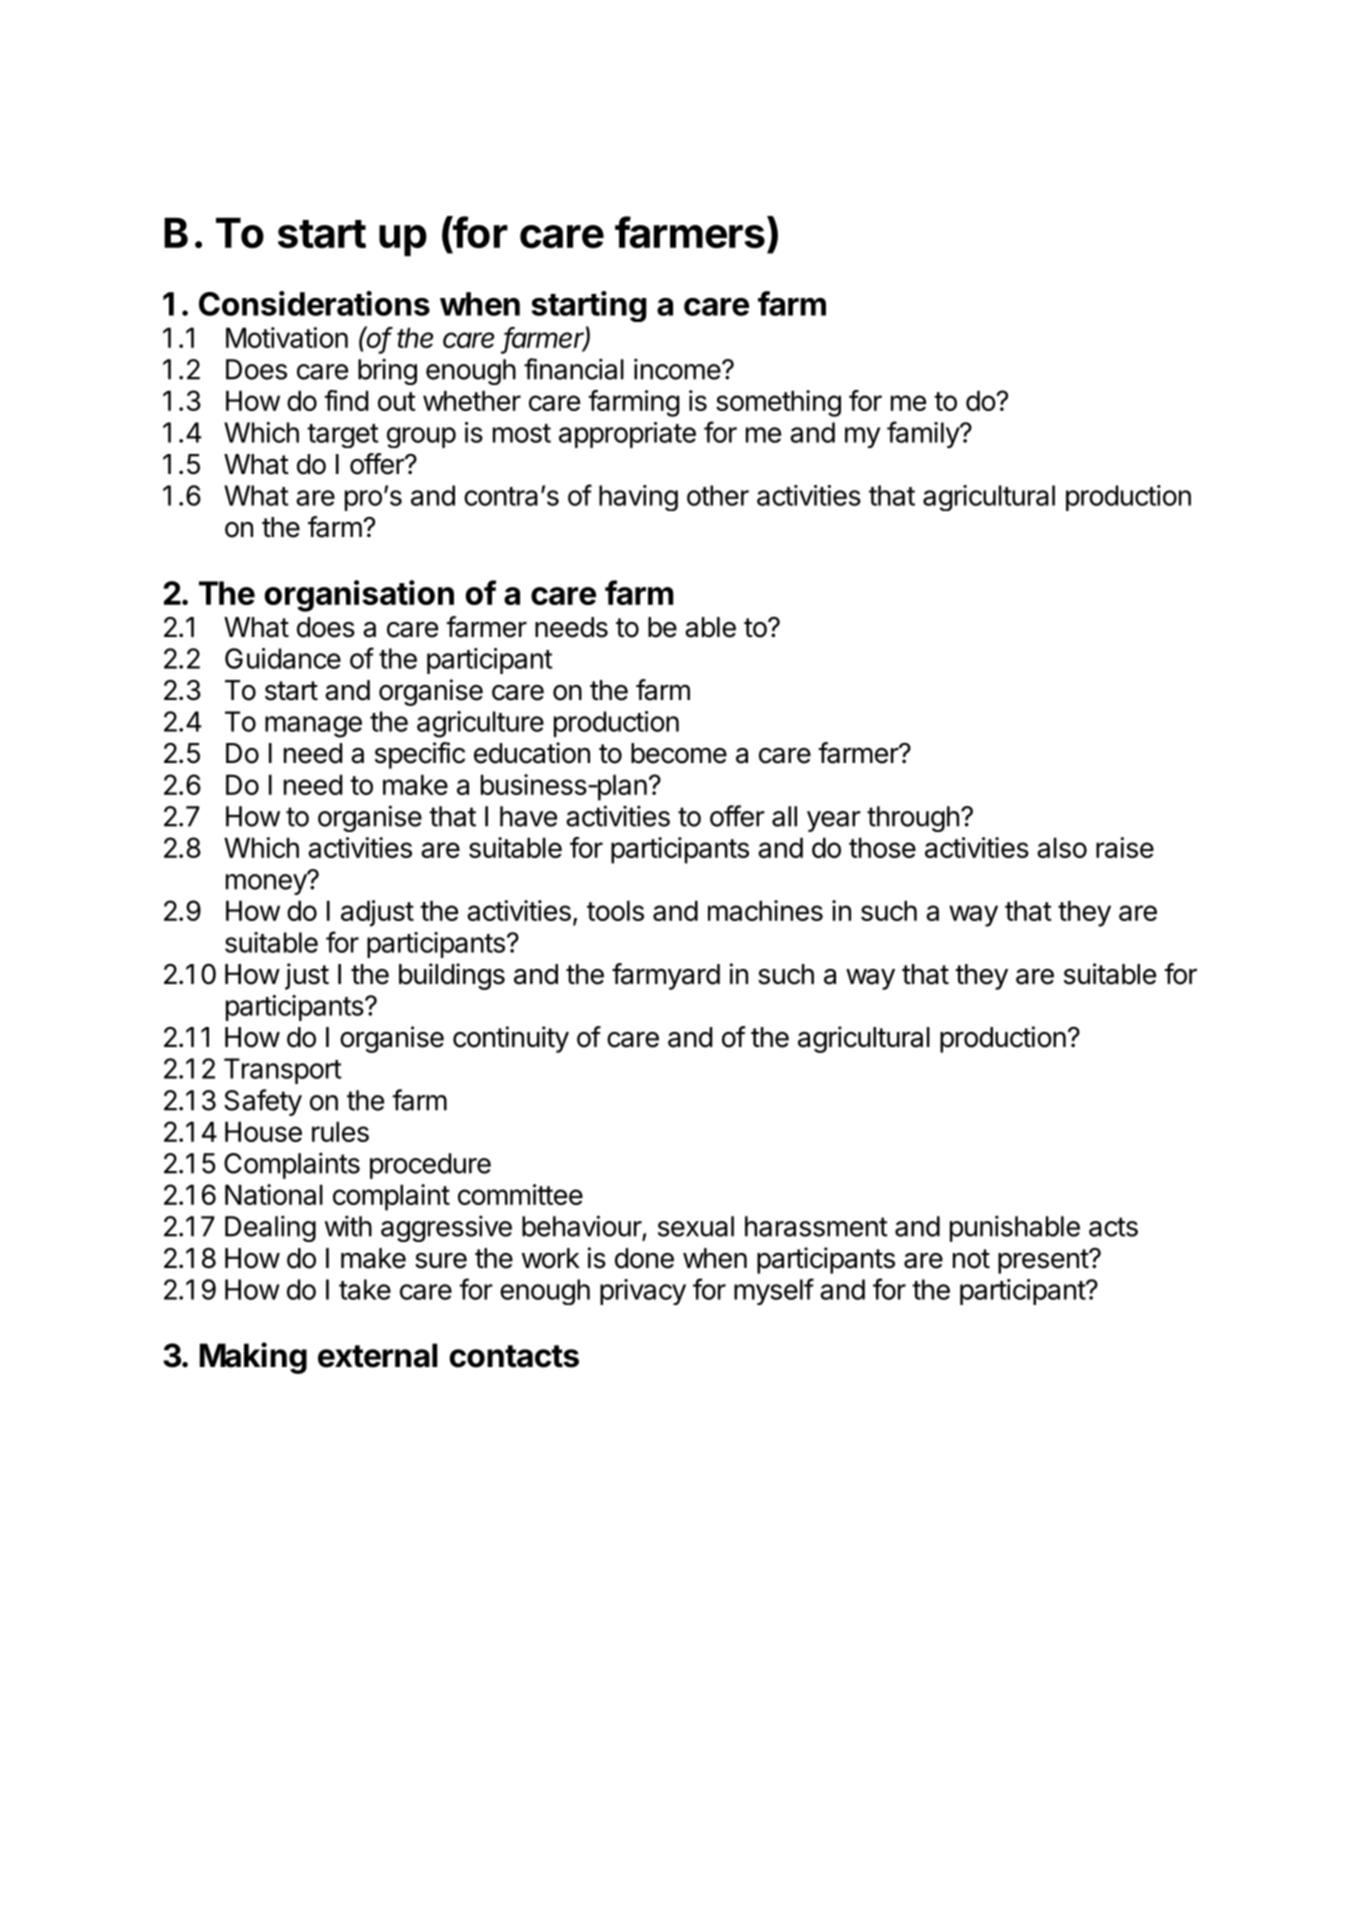  Describe the element at coordinates (677, 369) in the screenshot. I see `income` at that location.
